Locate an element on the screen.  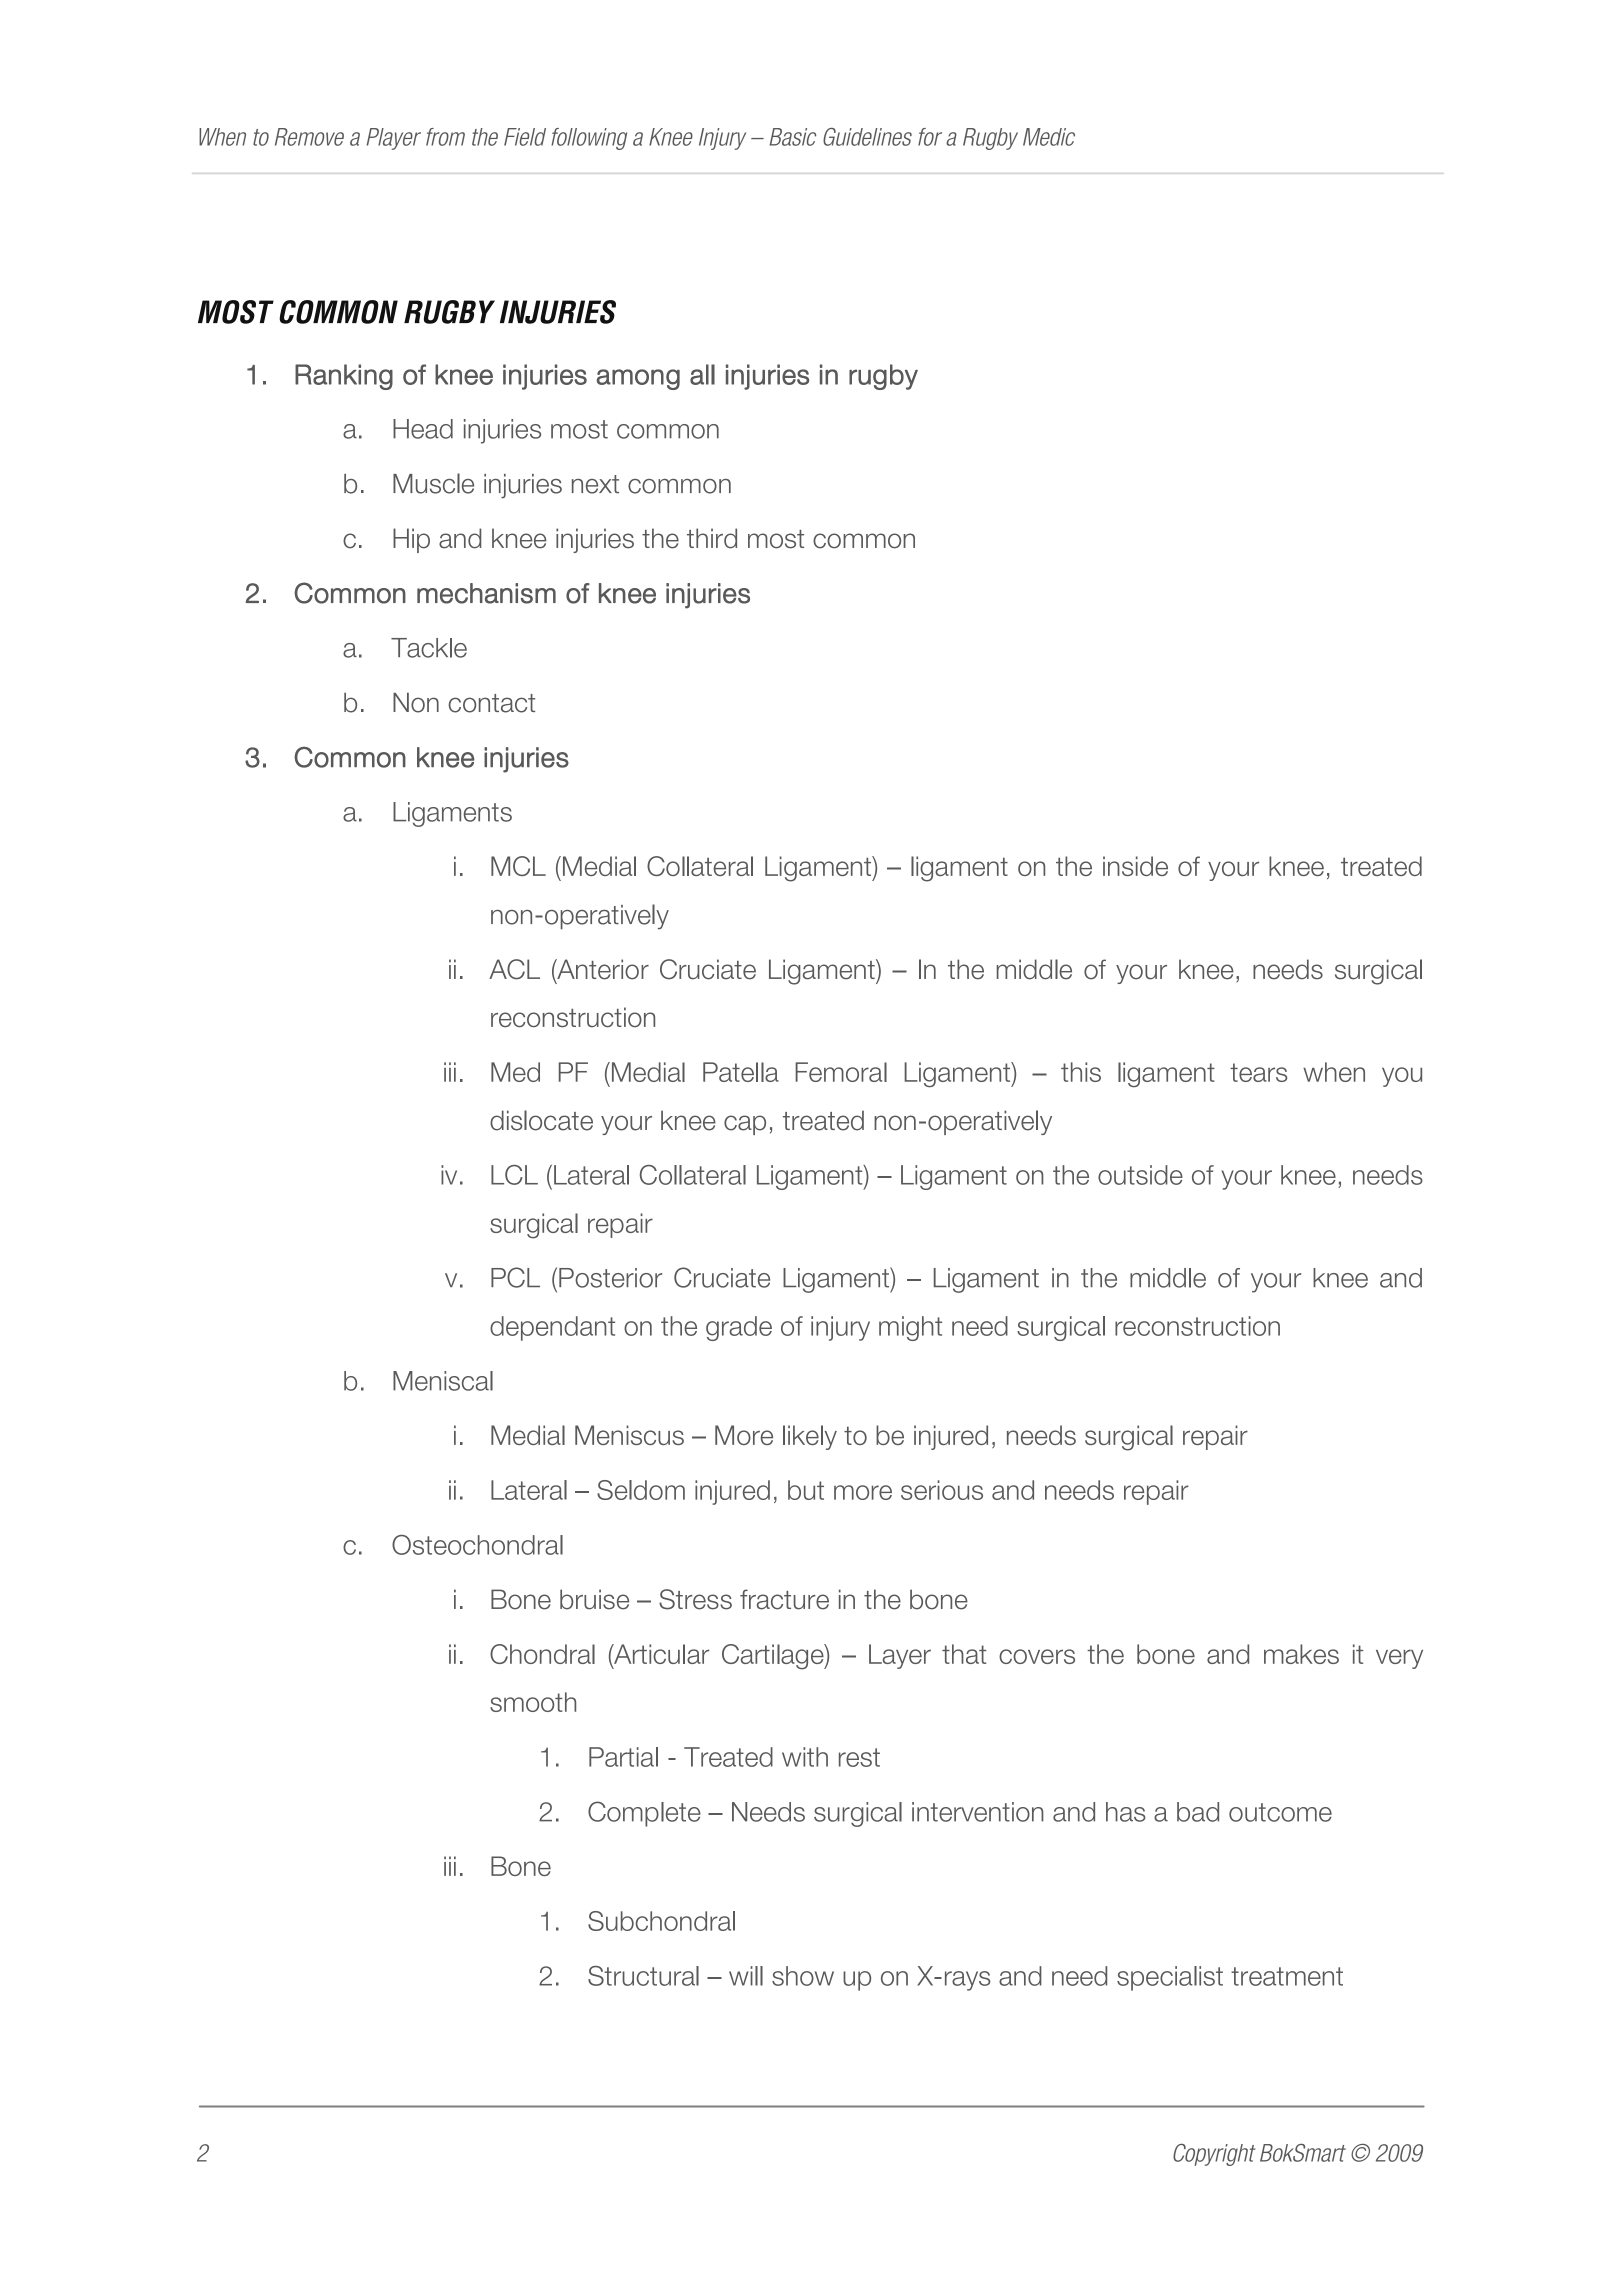
Medic is located at coordinates (1049, 137).
